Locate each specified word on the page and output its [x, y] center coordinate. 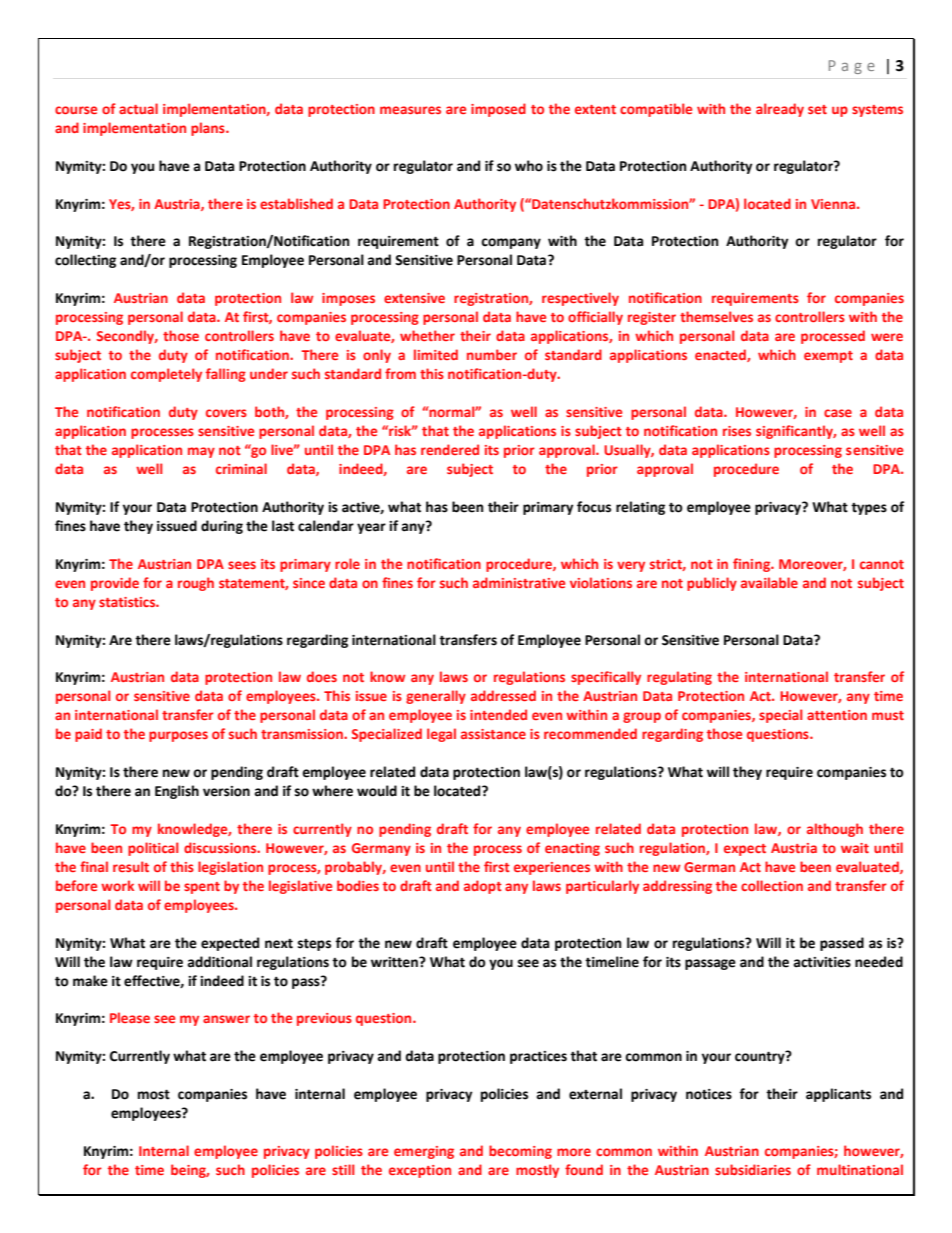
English [177, 792]
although [835, 830]
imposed [498, 110]
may [201, 452]
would [377, 791]
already [780, 110]
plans [209, 129]
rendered [450, 449]
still [343, 1169]
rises [737, 431]
